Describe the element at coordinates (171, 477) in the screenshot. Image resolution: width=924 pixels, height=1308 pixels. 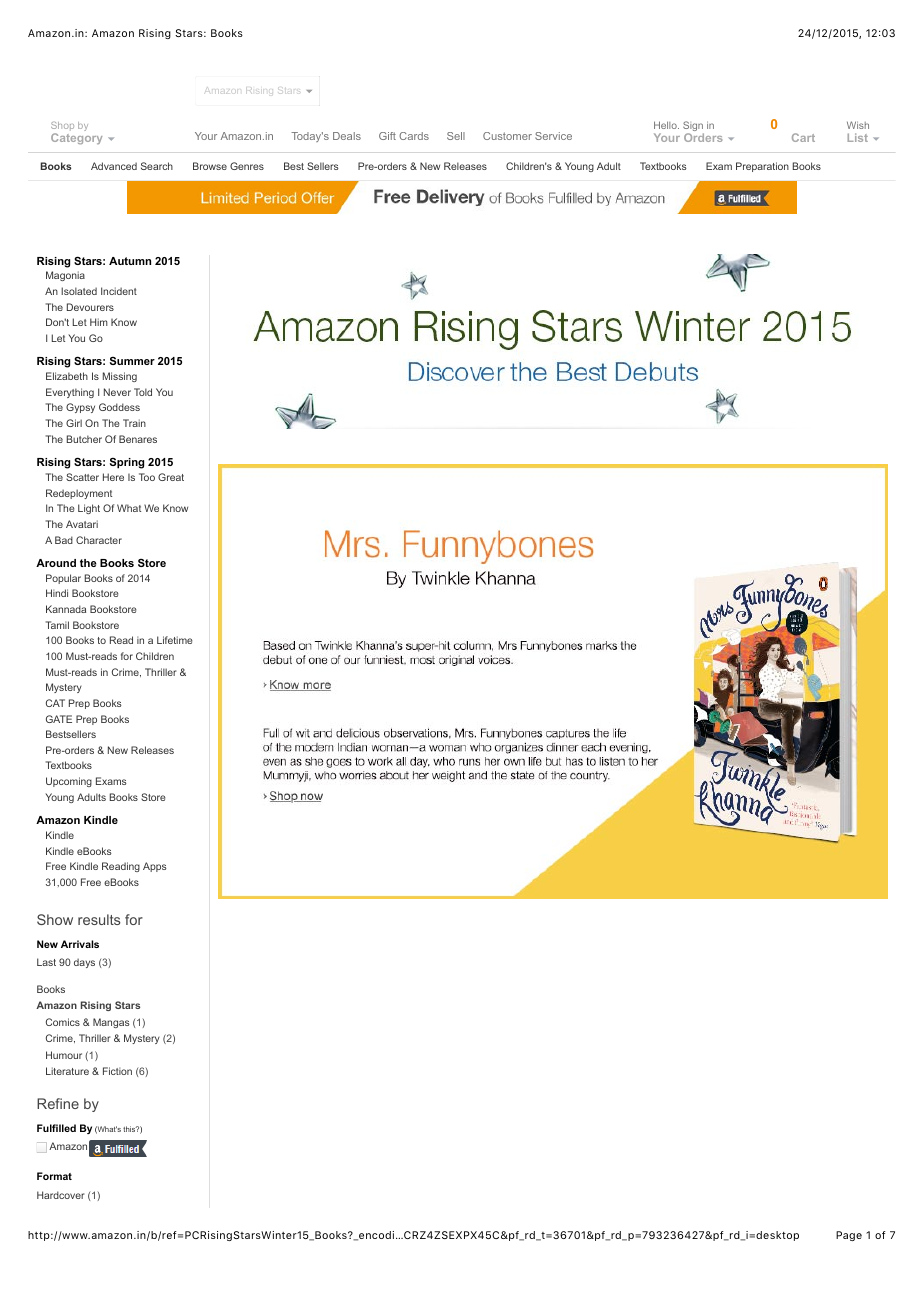
I see `Great` at that location.
